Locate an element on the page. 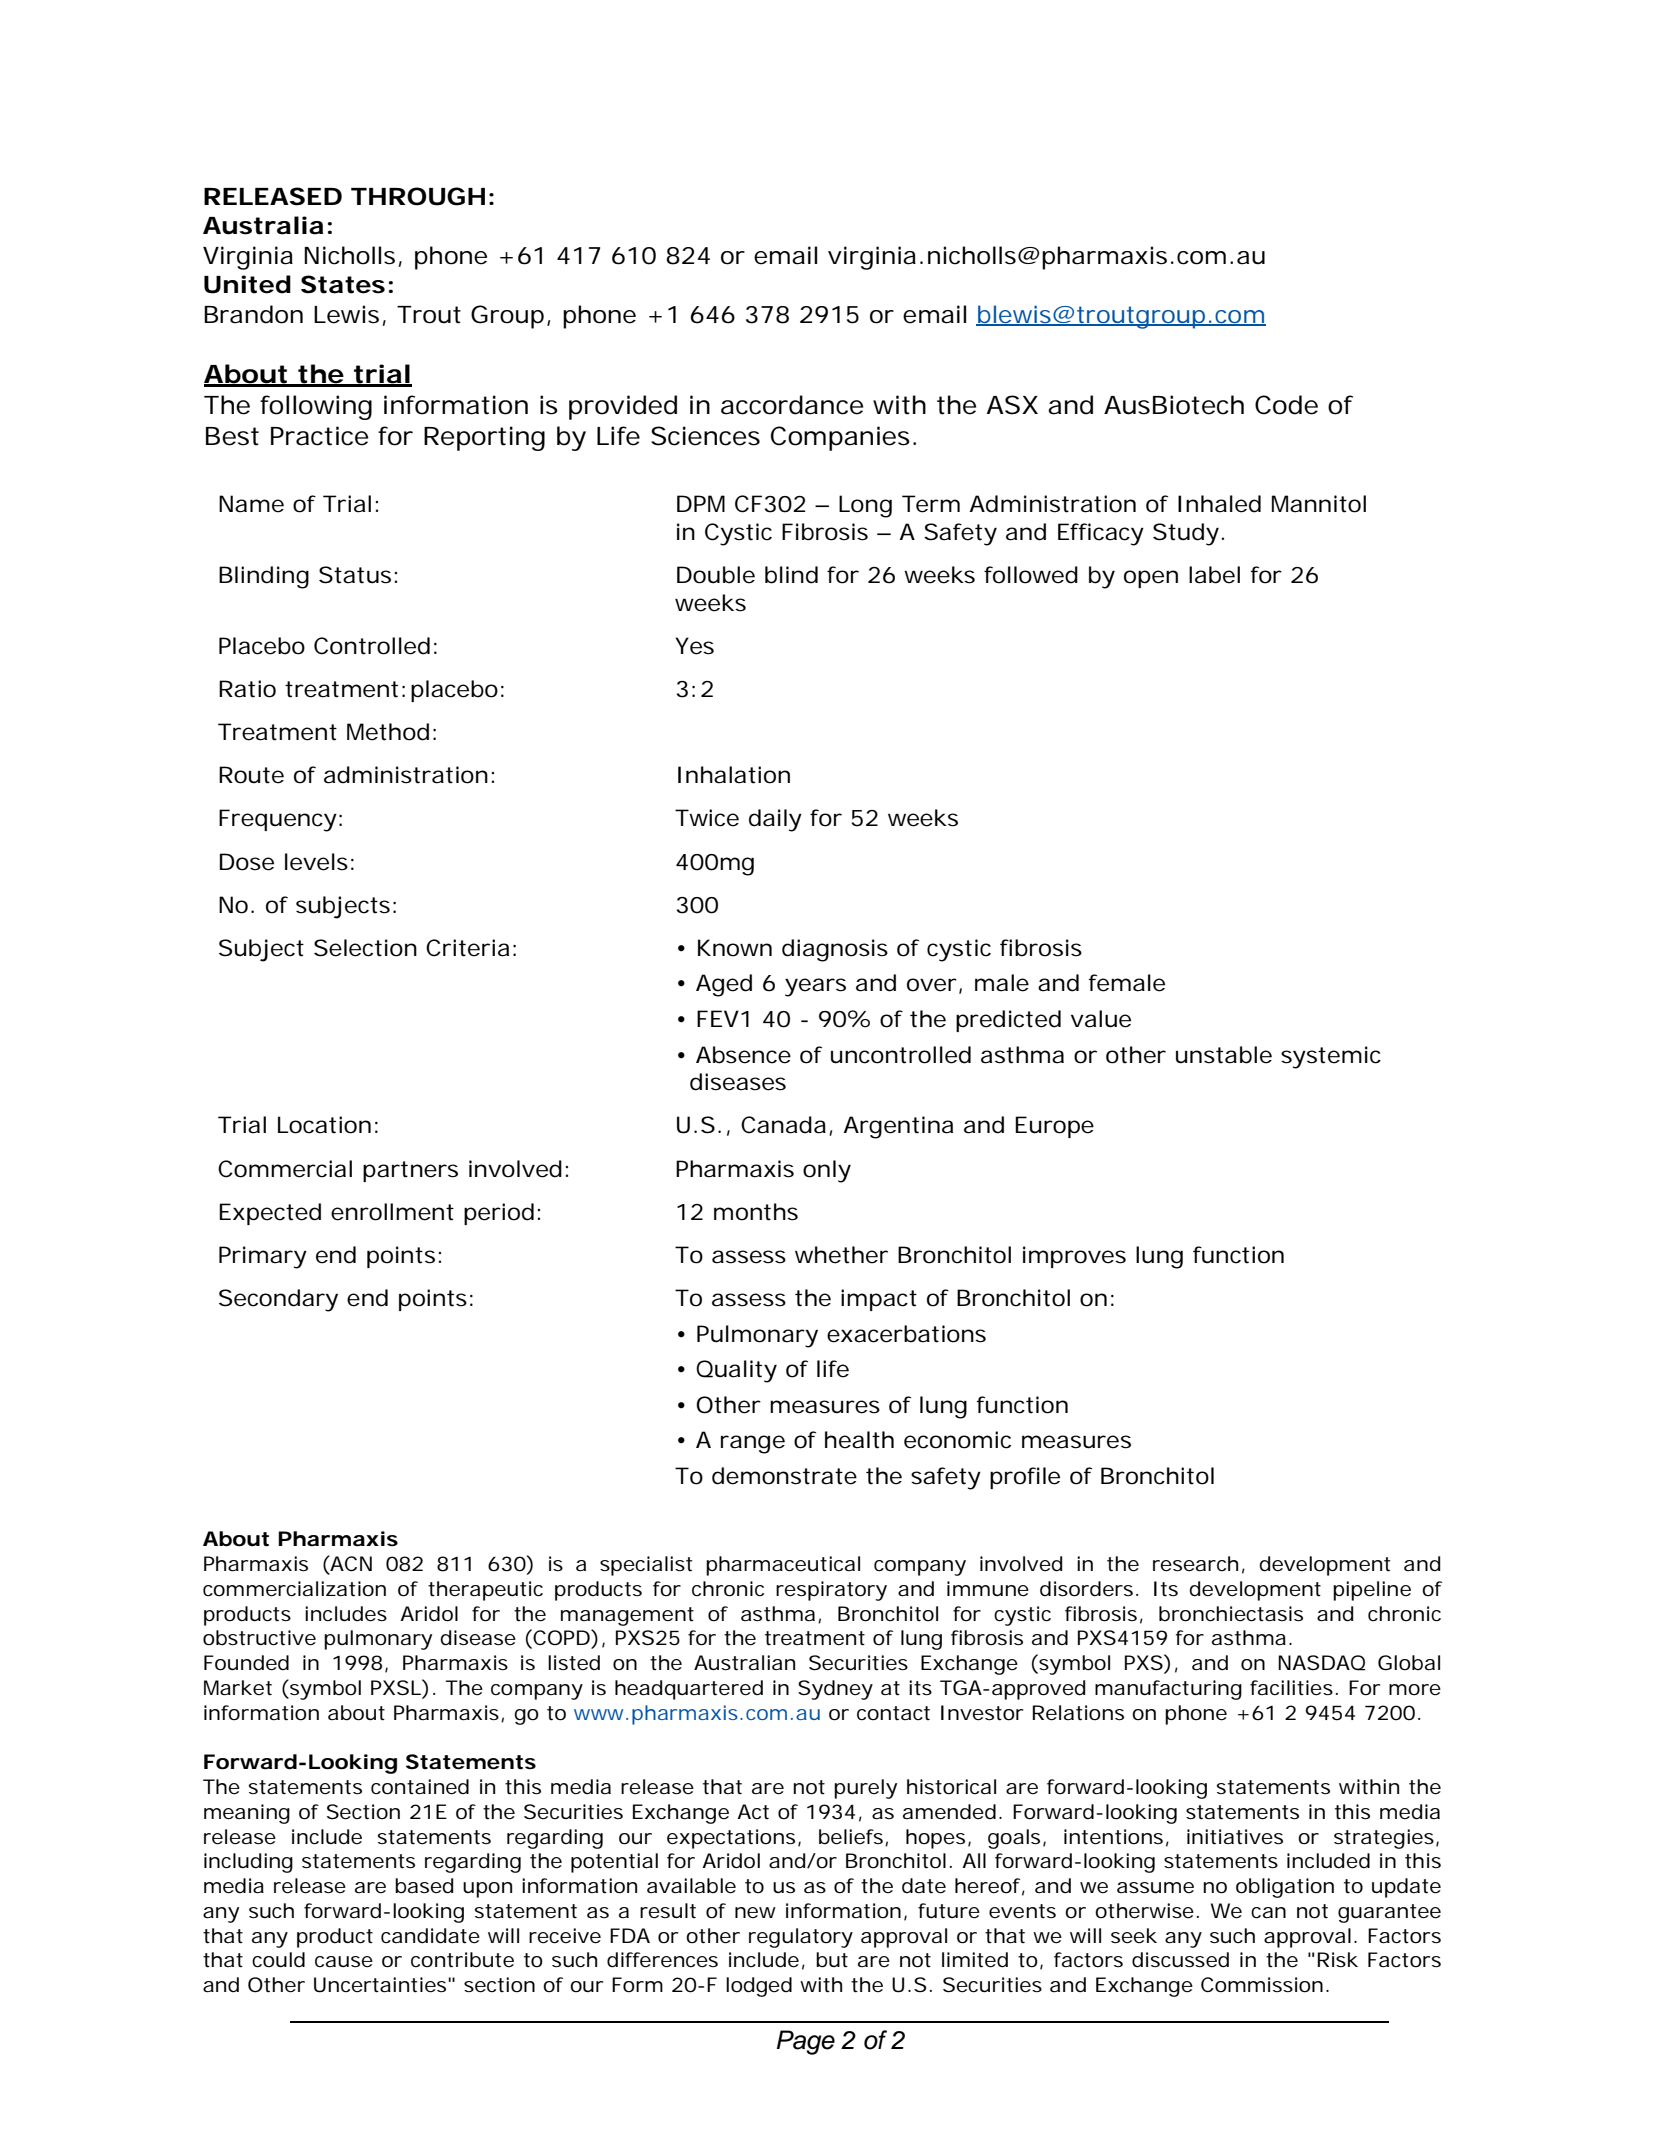  diagnosis is located at coordinates (835, 950).
